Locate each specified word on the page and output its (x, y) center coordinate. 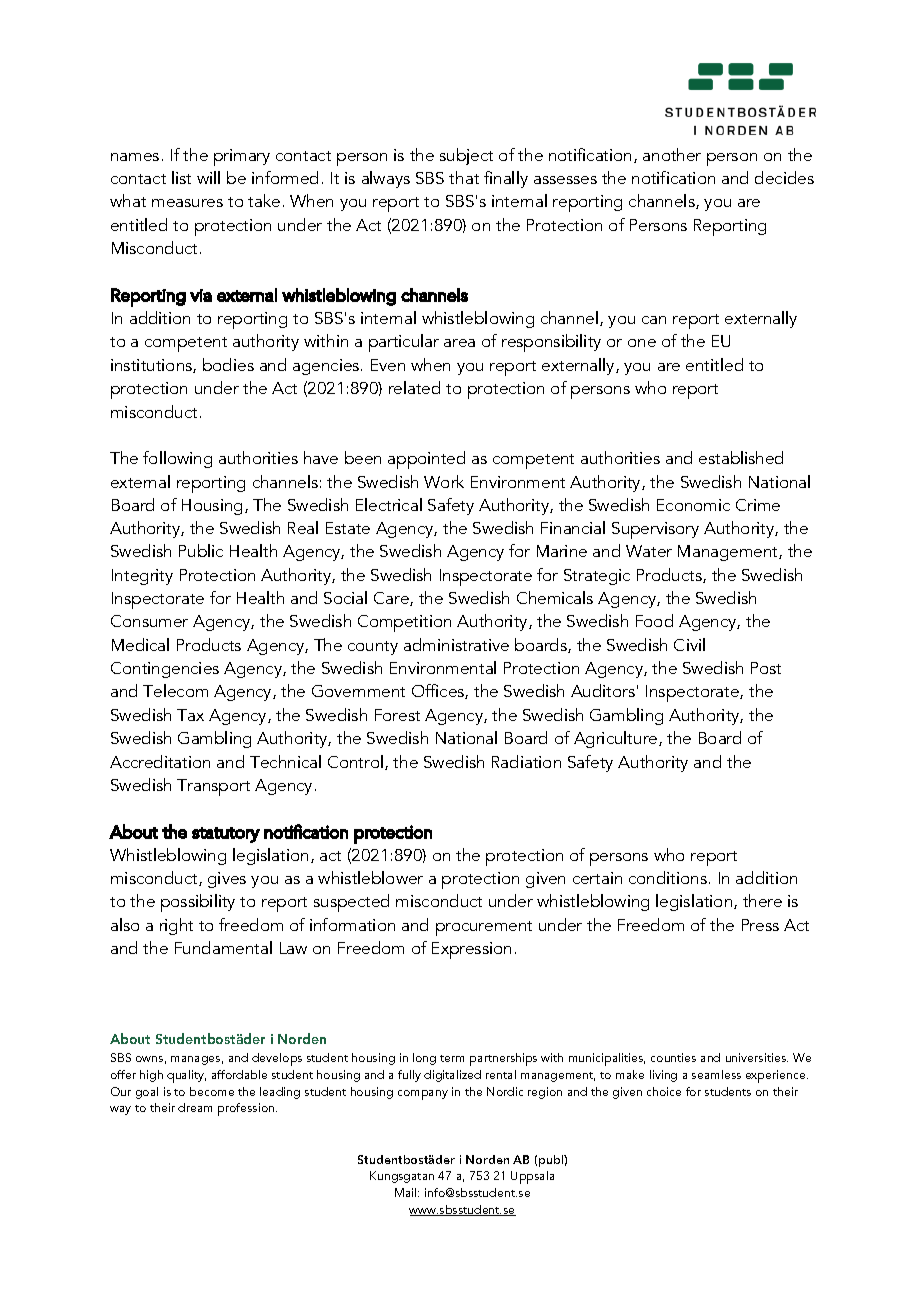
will (208, 177)
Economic (693, 505)
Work (444, 481)
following (177, 459)
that (464, 177)
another (672, 154)
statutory (226, 835)
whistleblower (370, 877)
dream (195, 1107)
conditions (669, 877)
